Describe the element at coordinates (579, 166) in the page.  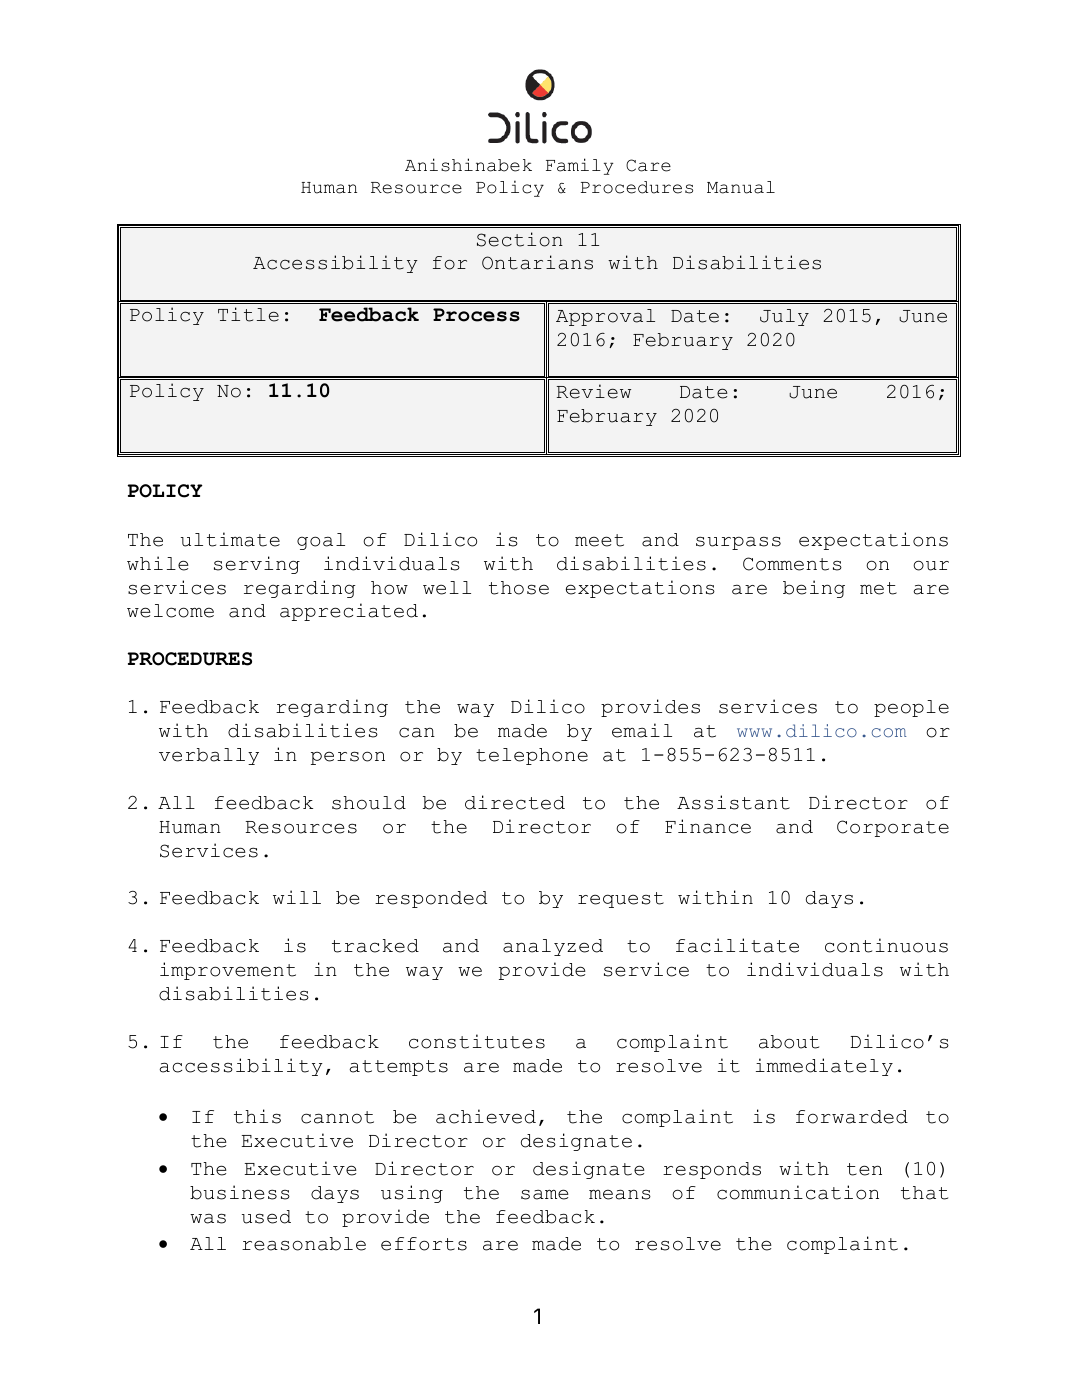
I see `Family` at that location.
